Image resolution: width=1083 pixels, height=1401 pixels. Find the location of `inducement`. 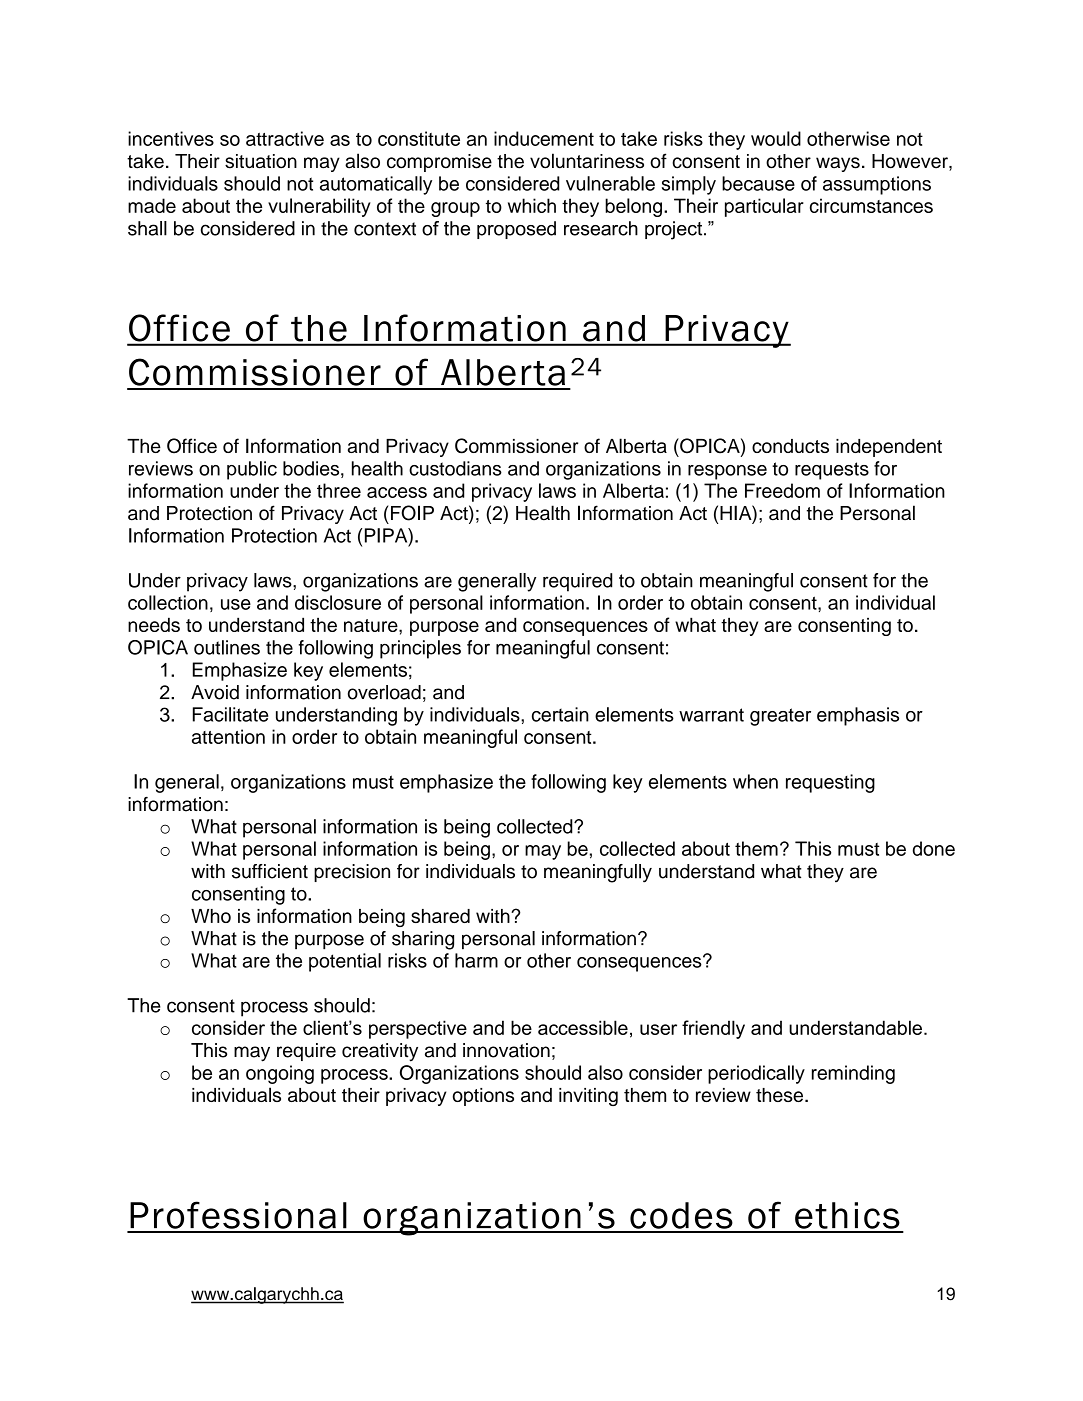

inducement is located at coordinates (544, 138).
